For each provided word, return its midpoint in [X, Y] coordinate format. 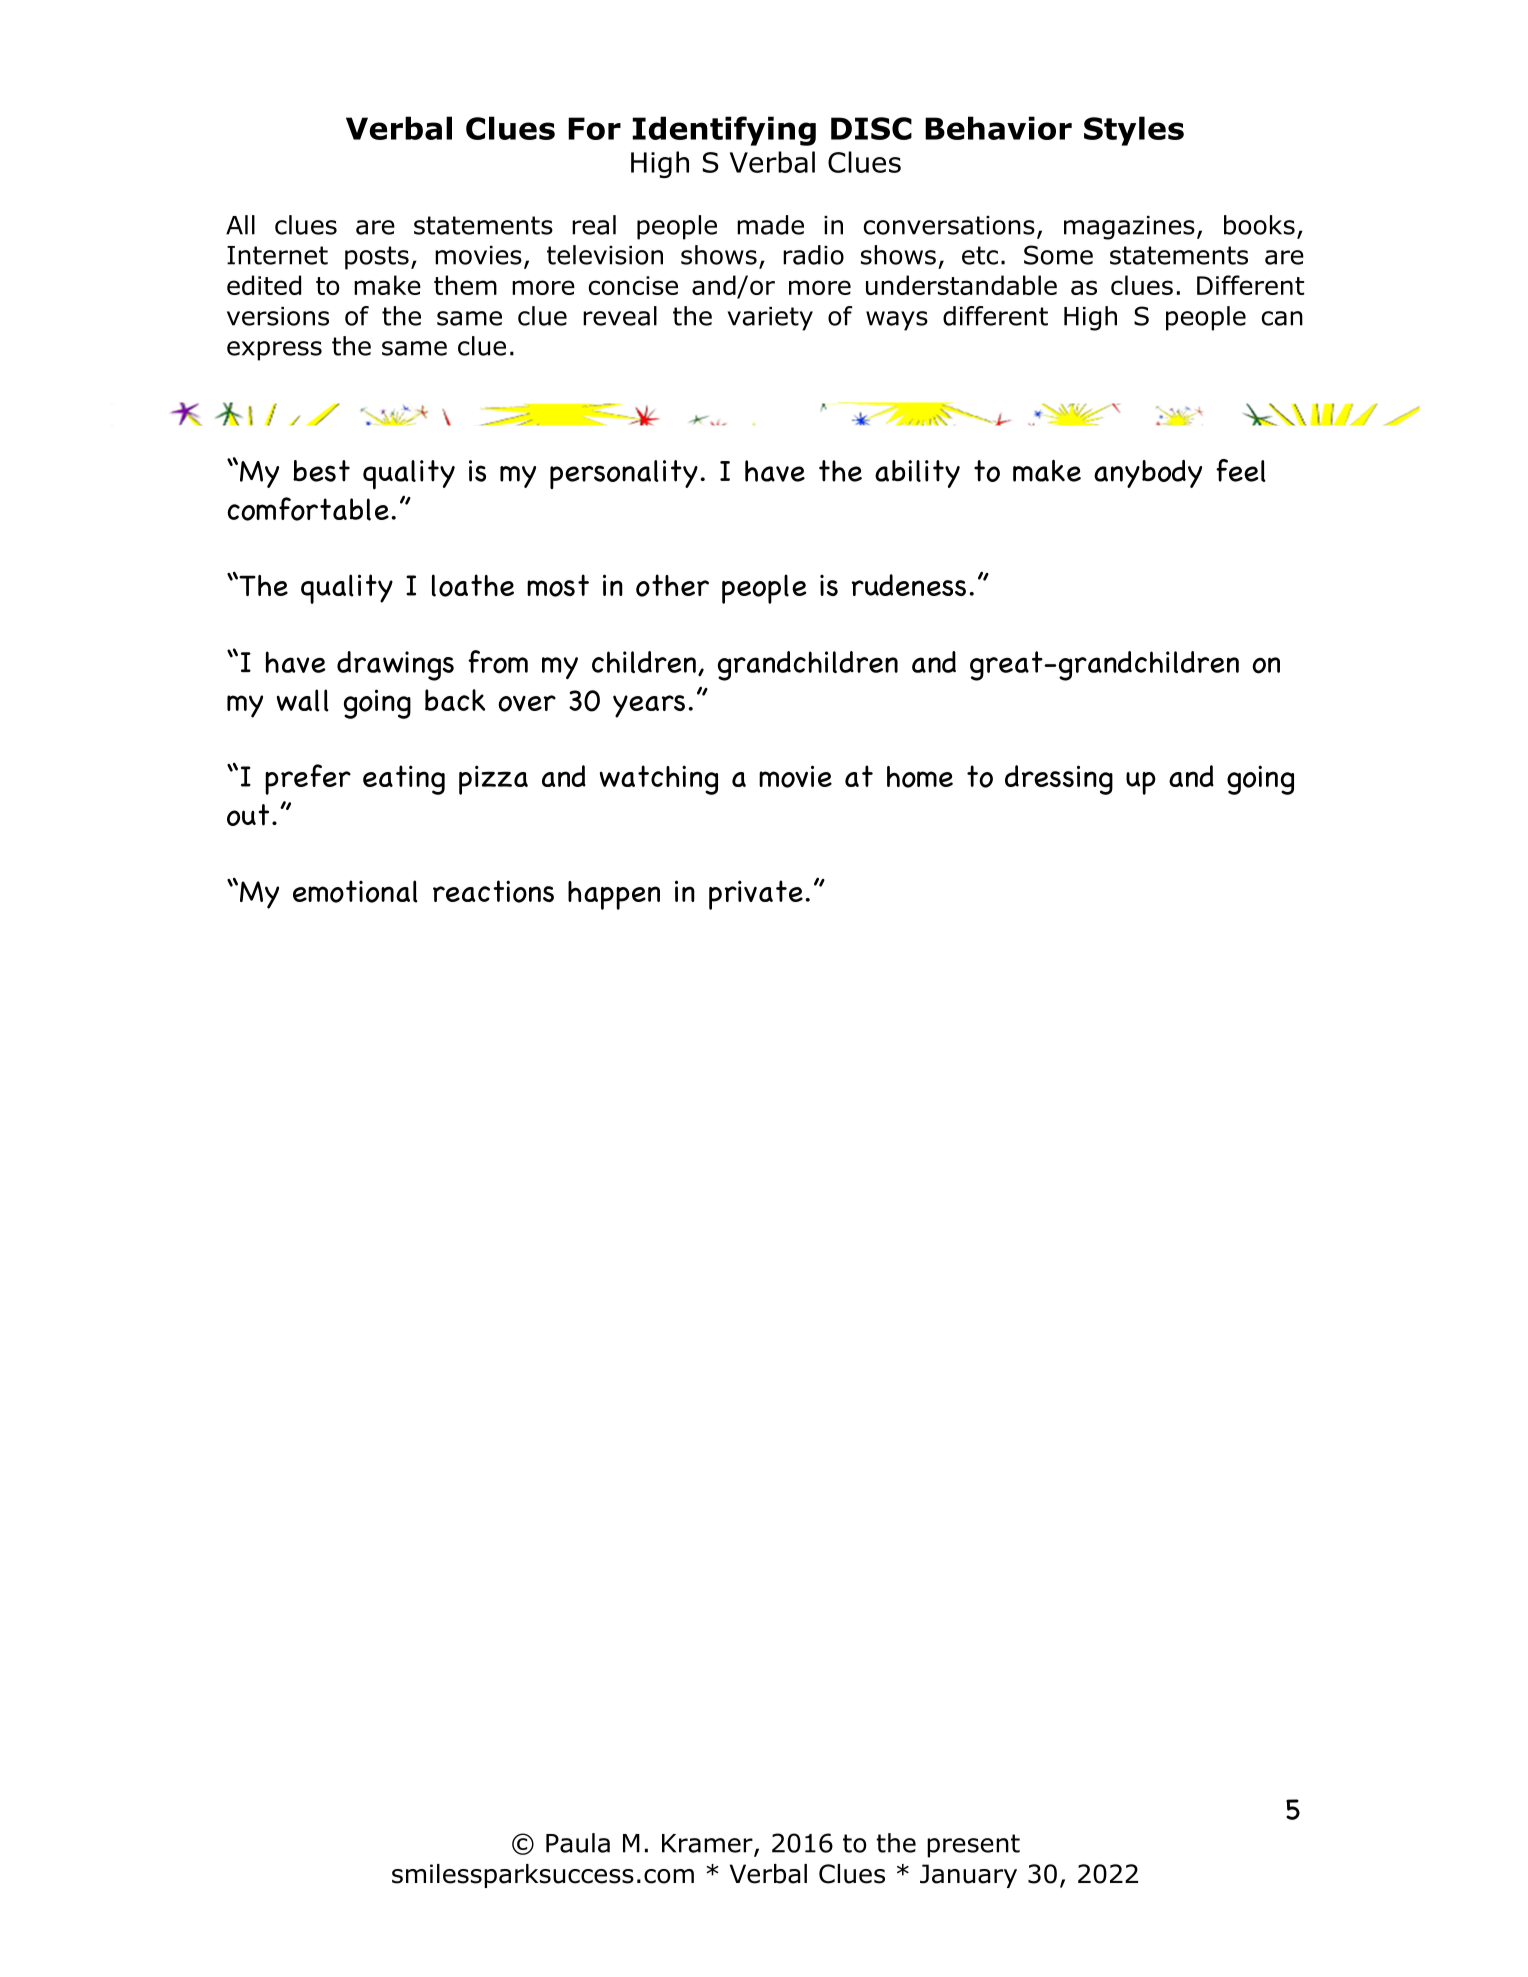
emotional [355, 891]
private [756, 895]
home [920, 777]
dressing [1059, 780]
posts [377, 258]
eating [404, 780]
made [770, 225]
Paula [578, 1843]
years [649, 706]
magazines [1129, 228]
